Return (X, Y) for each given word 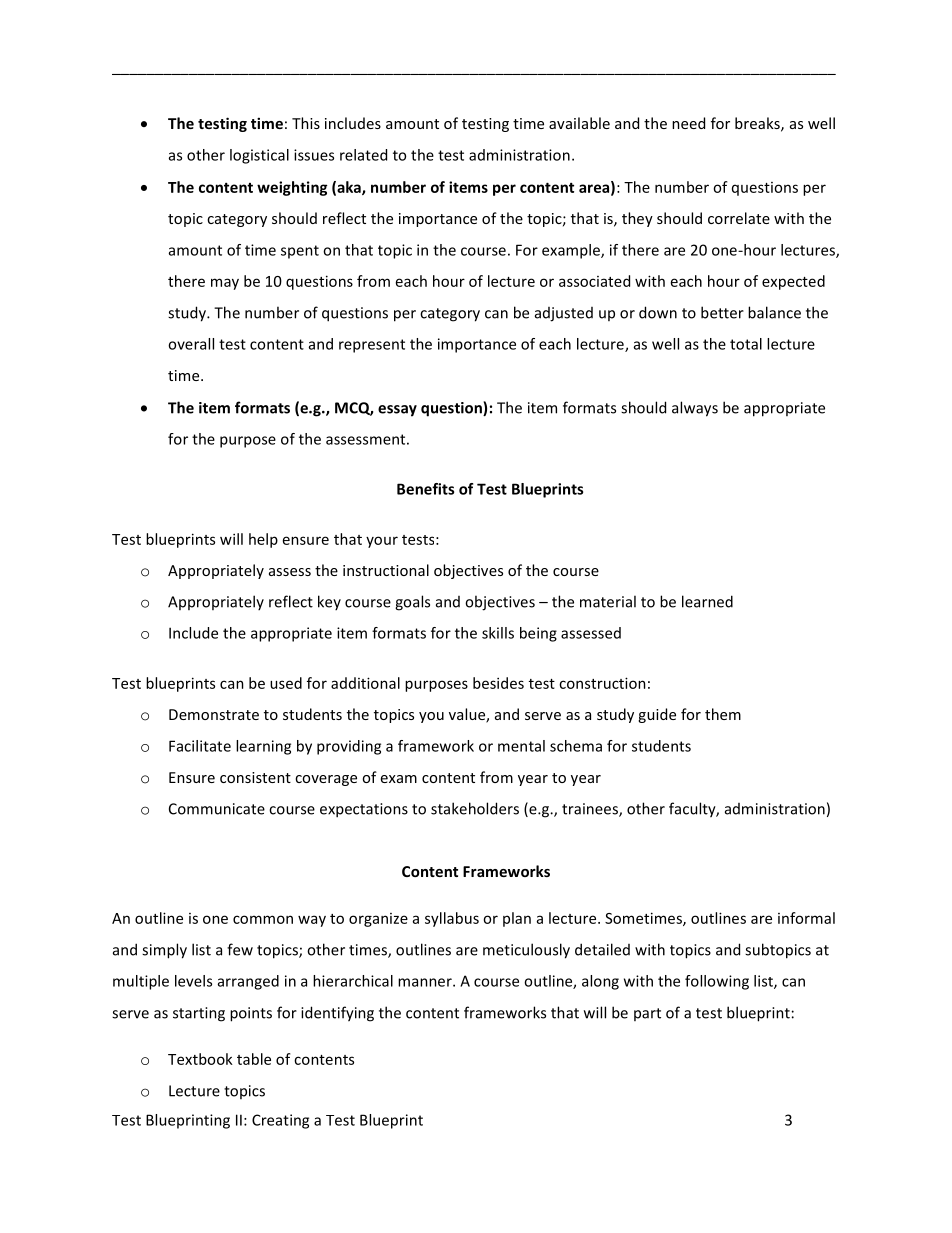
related (363, 155)
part (647, 1014)
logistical (259, 156)
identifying (337, 1014)
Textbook (200, 1059)
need (688, 123)
